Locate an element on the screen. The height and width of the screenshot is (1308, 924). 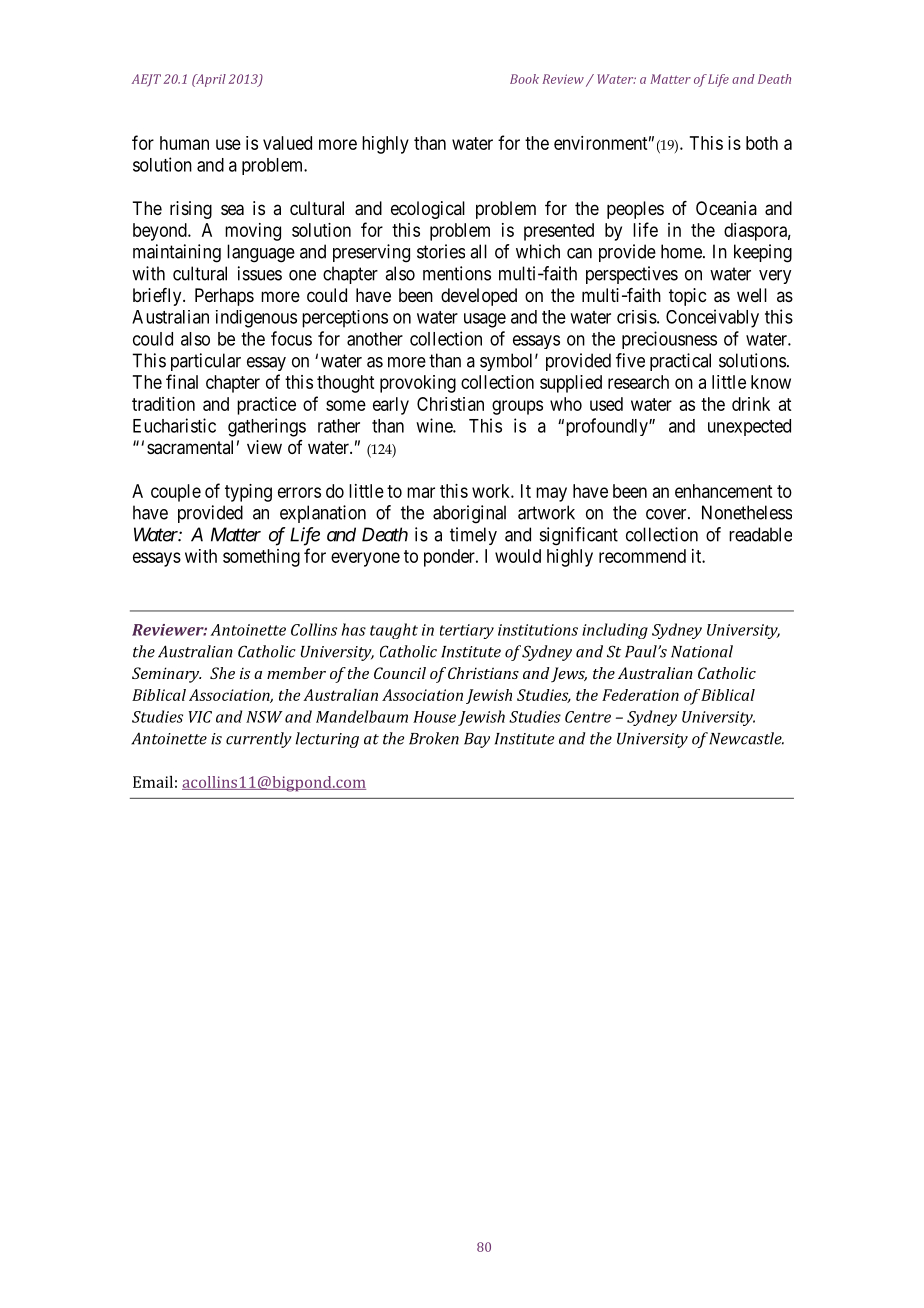
indigenous is located at coordinates (256, 319).
